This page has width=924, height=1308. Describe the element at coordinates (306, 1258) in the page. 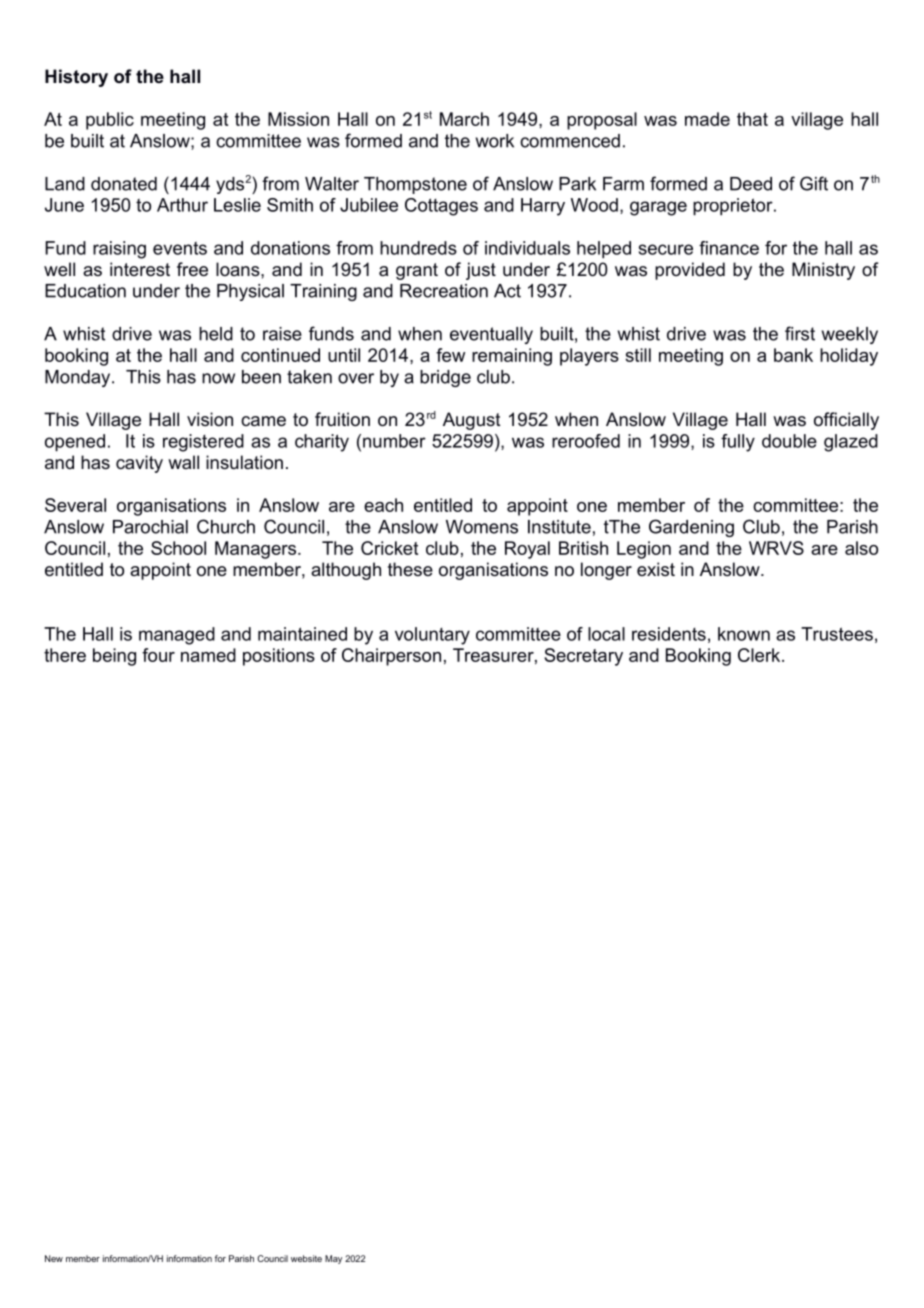

I see `website` at that location.
